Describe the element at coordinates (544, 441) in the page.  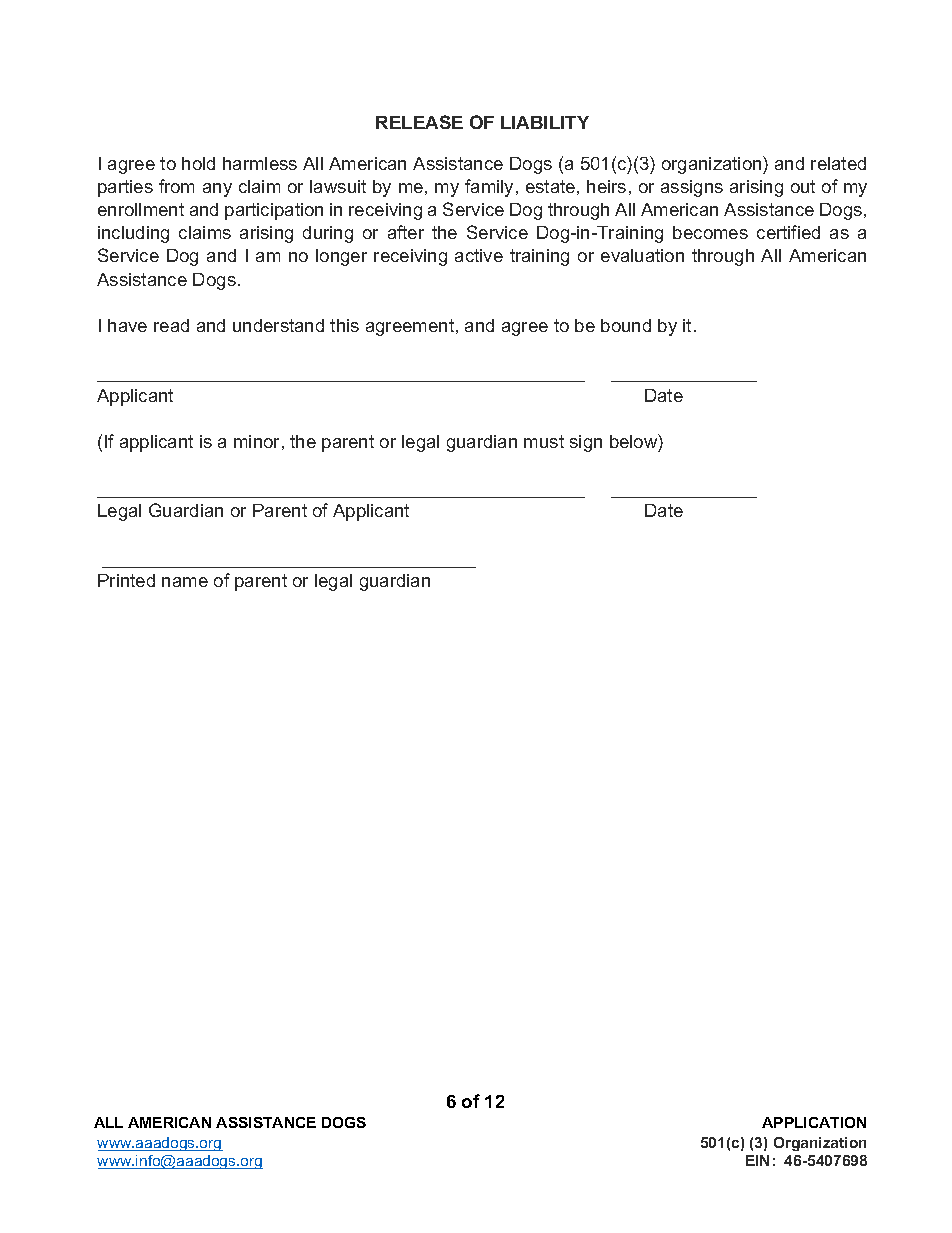
I see `must` at that location.
